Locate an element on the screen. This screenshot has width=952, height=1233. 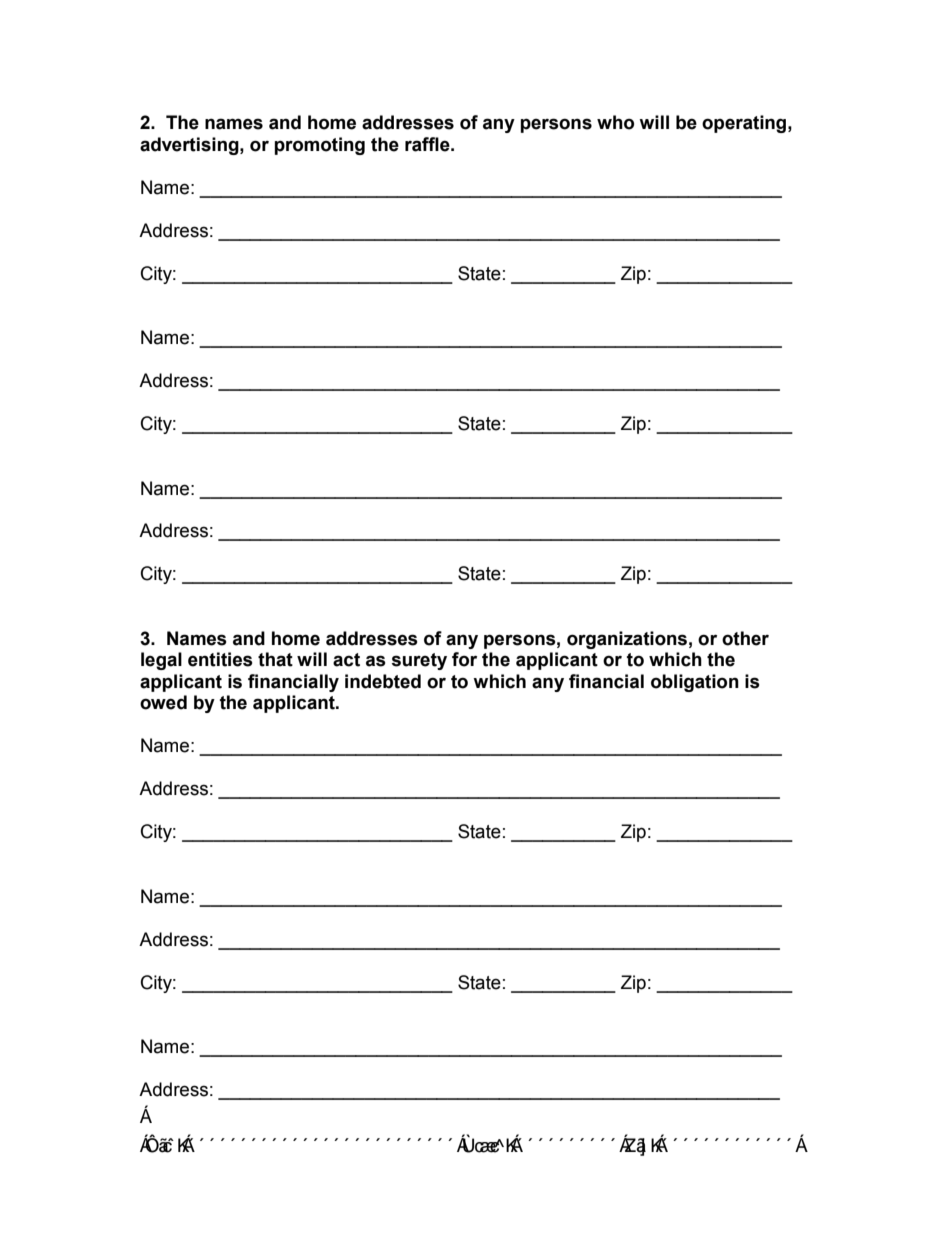
obligation is located at coordinates (695, 683).
